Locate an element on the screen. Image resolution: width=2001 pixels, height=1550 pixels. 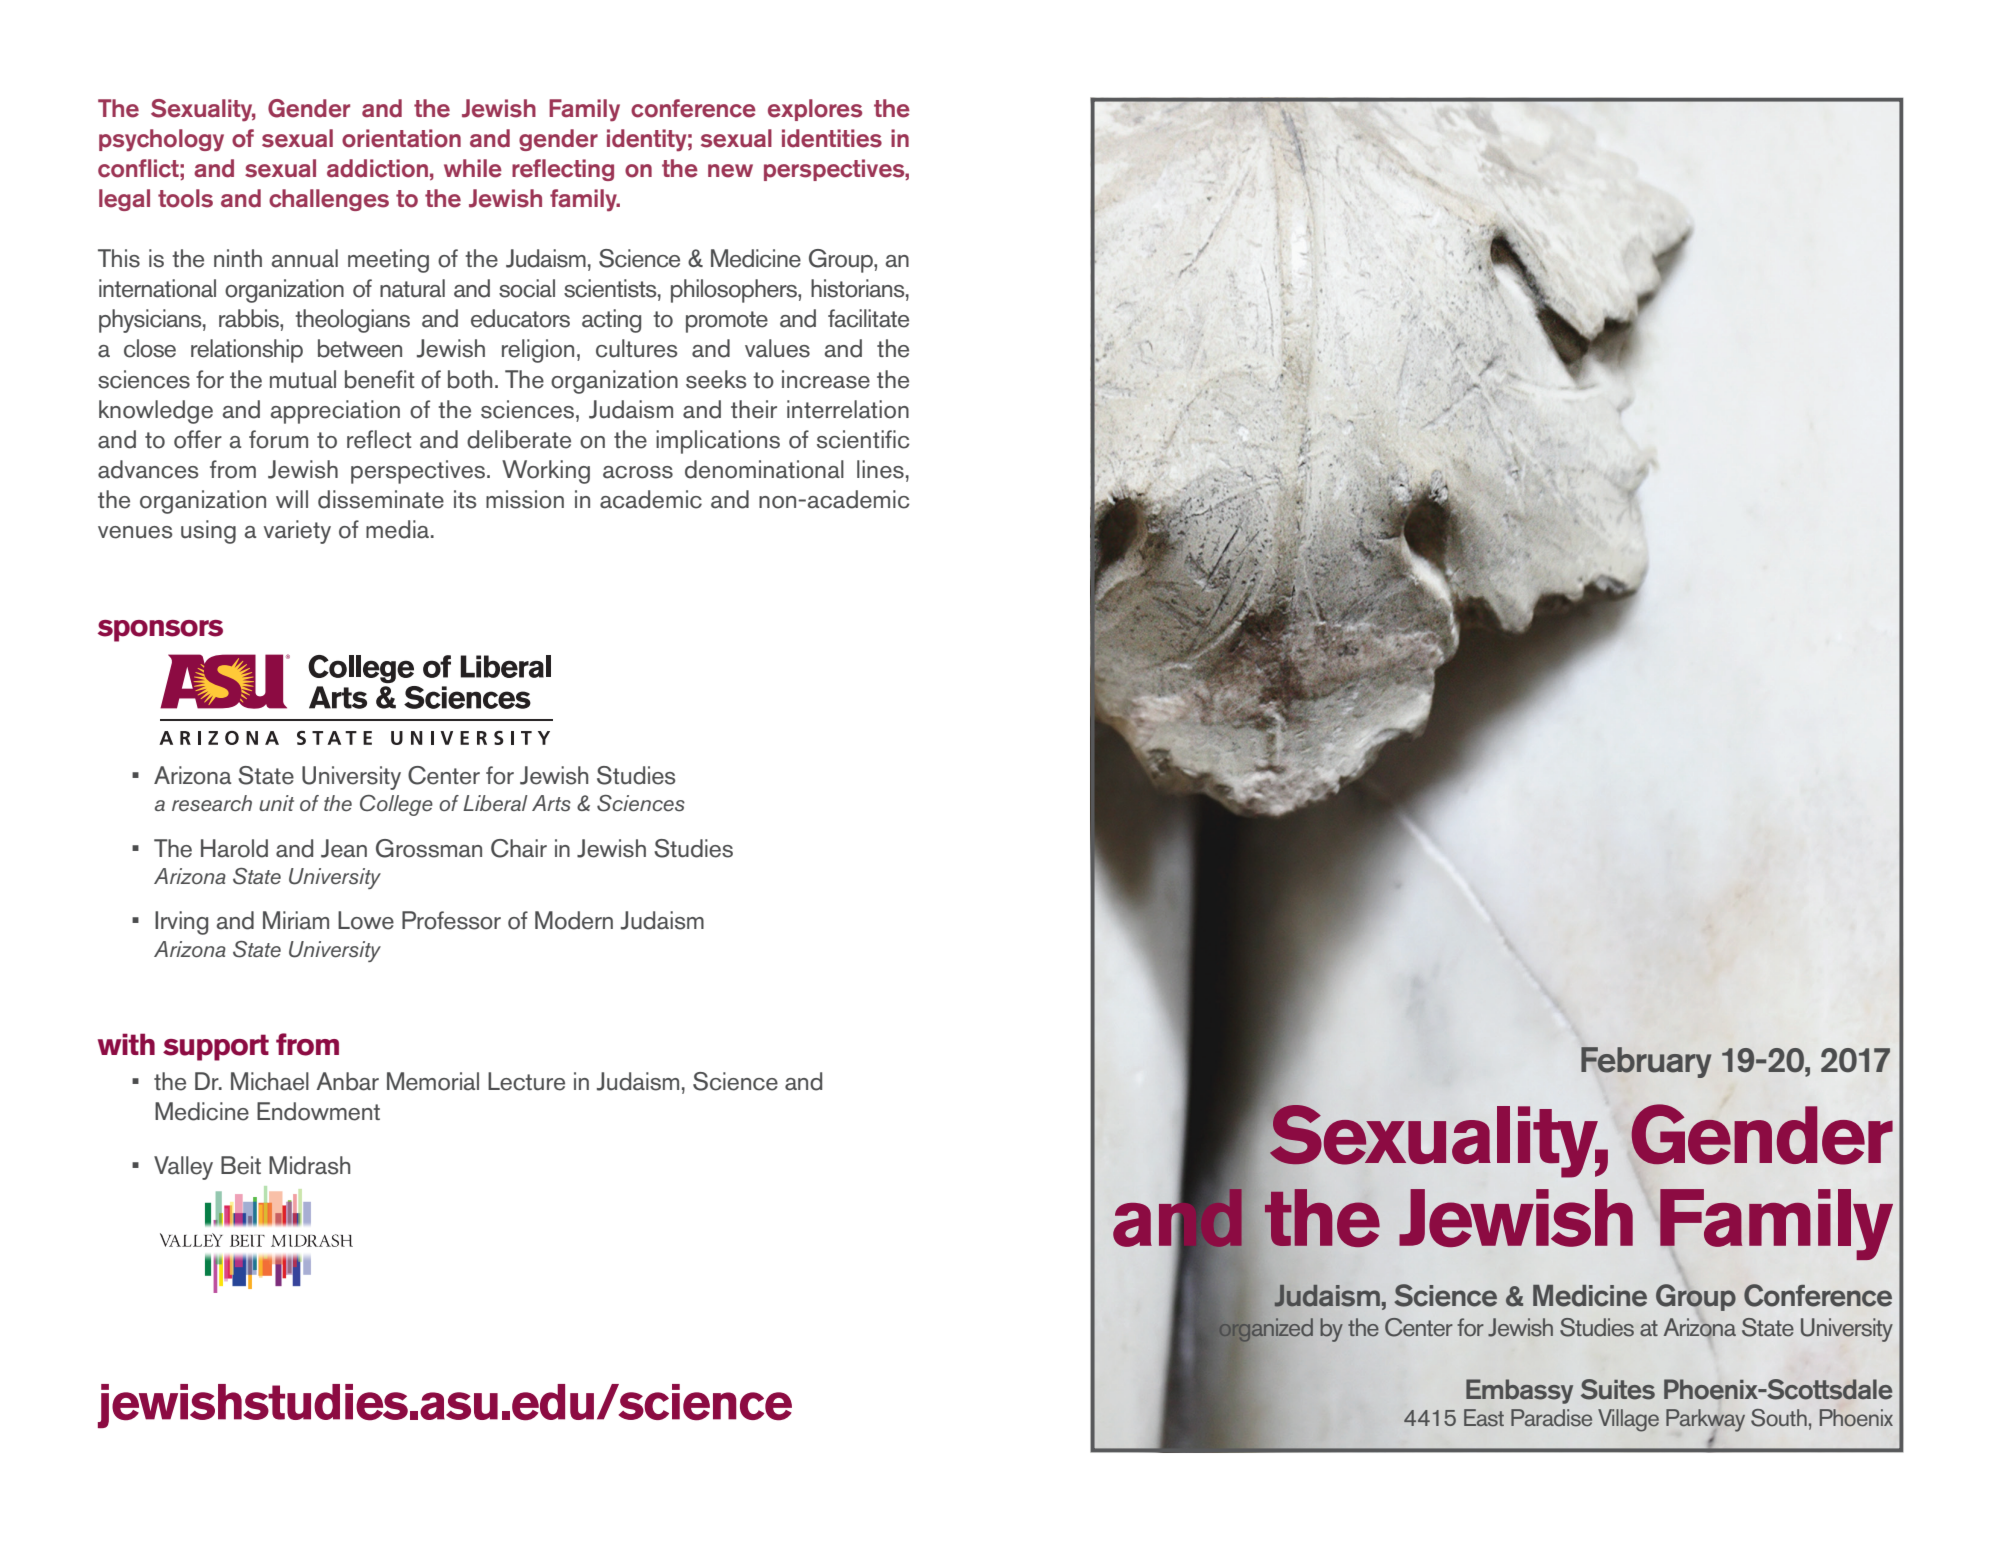
explores is located at coordinates (815, 110).
